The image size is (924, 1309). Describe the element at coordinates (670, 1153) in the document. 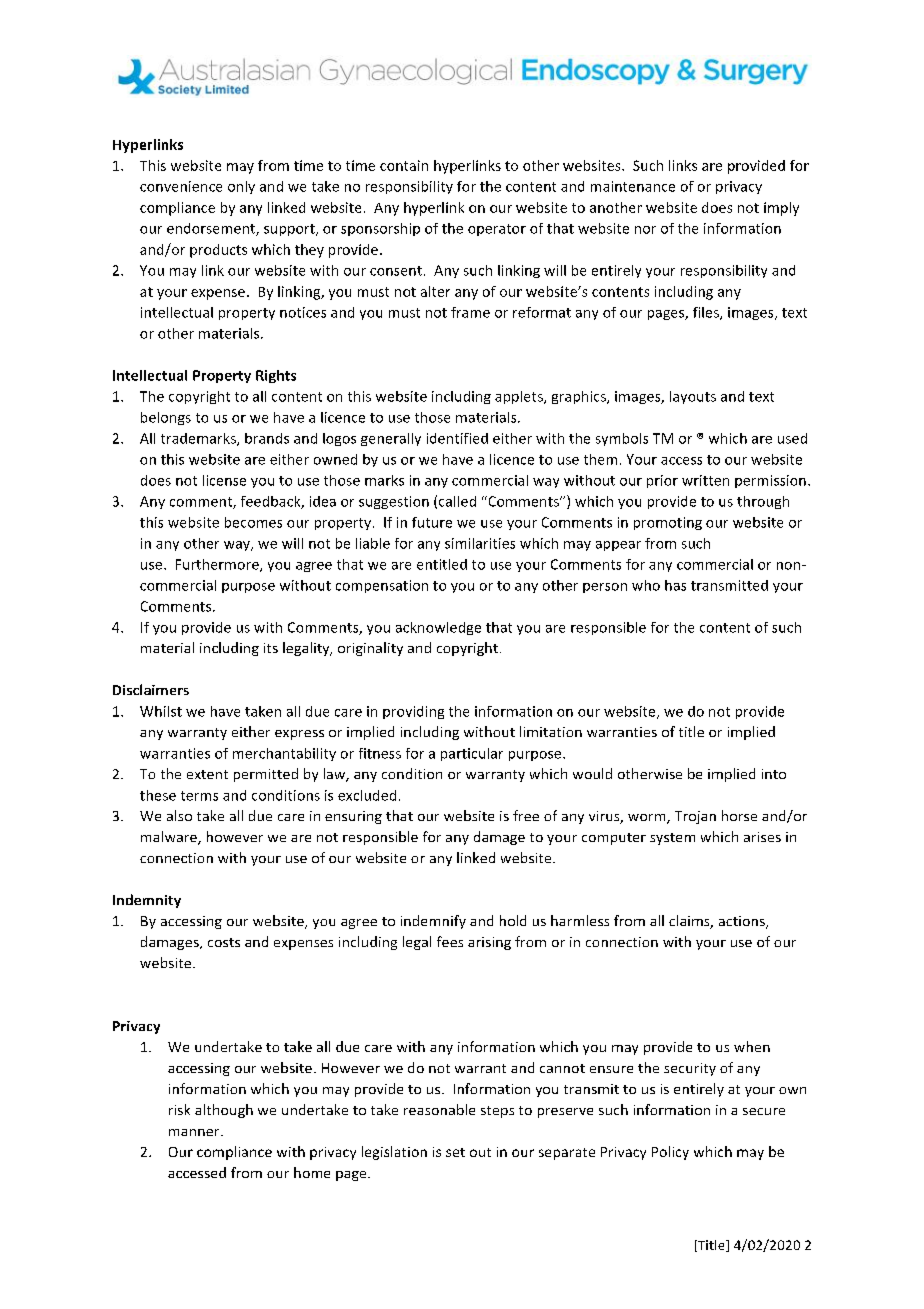

I see `Policy` at that location.
